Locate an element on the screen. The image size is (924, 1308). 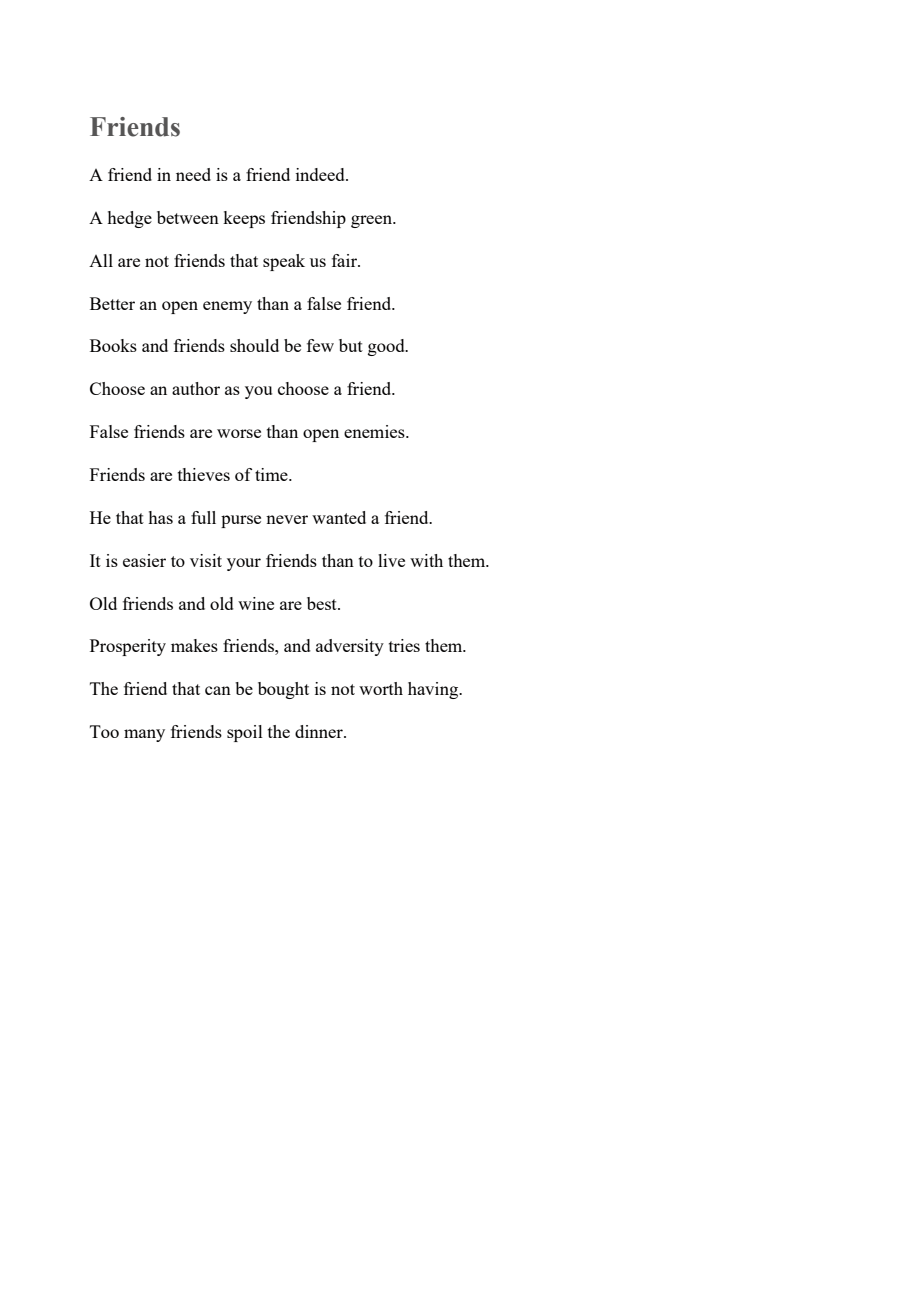
good is located at coordinates (387, 347).
